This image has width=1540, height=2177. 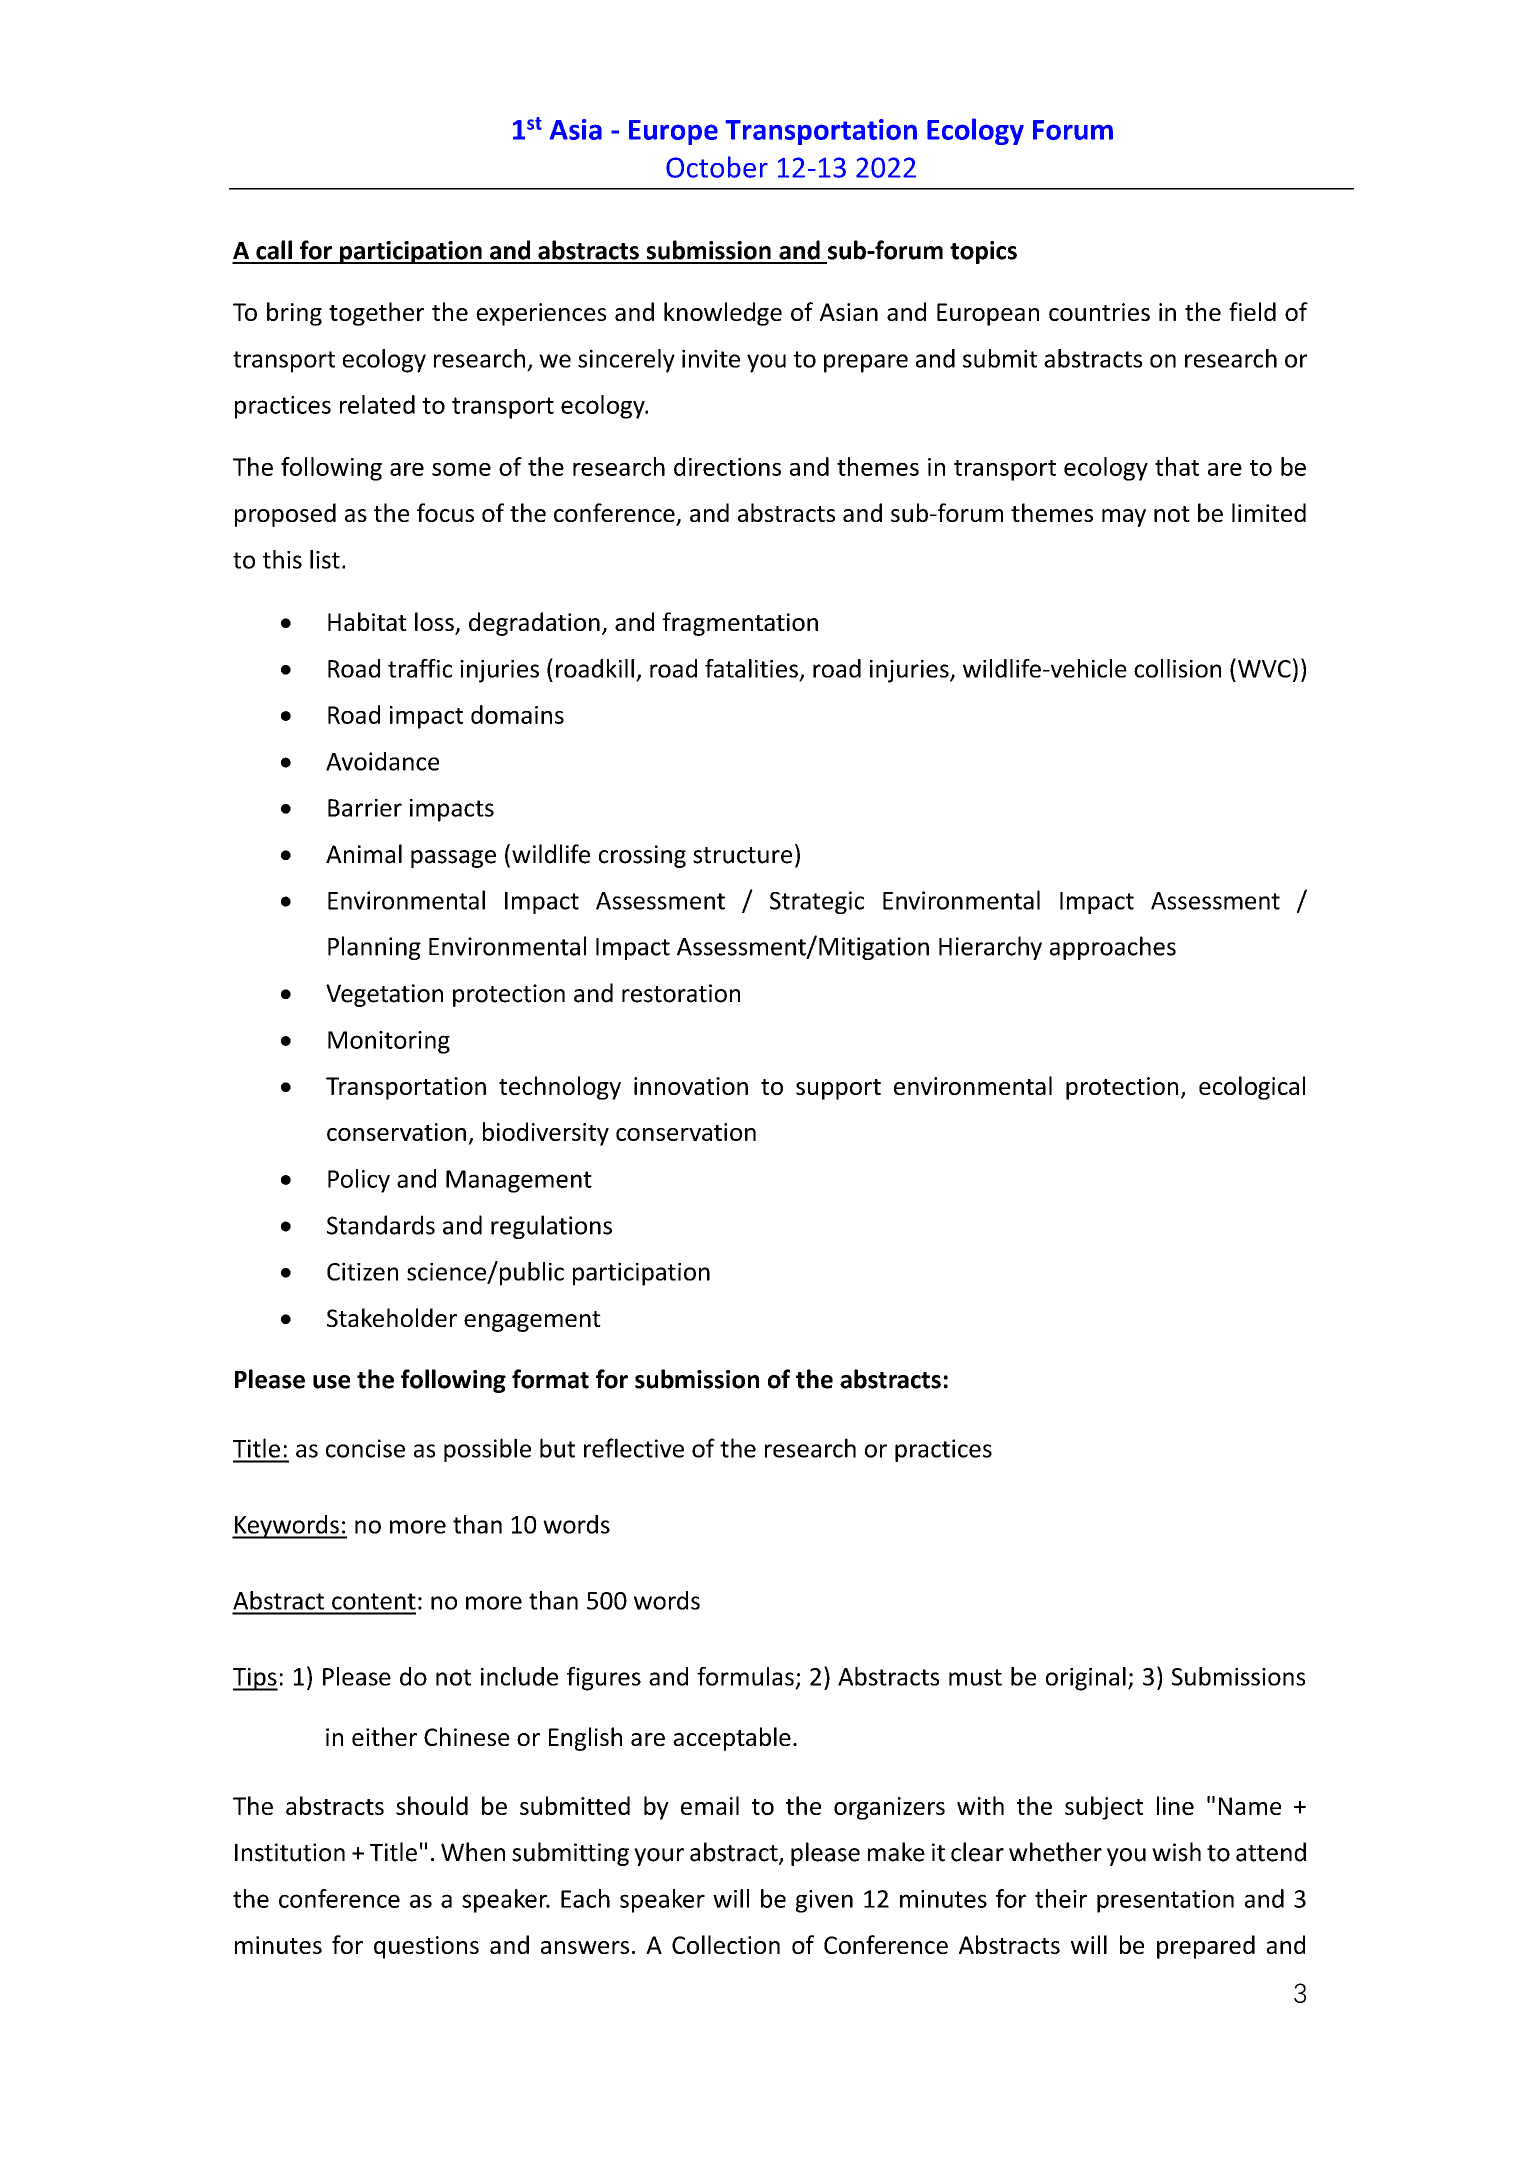 What do you see at coordinates (382, 761) in the image?
I see `Avoidance` at bounding box center [382, 761].
